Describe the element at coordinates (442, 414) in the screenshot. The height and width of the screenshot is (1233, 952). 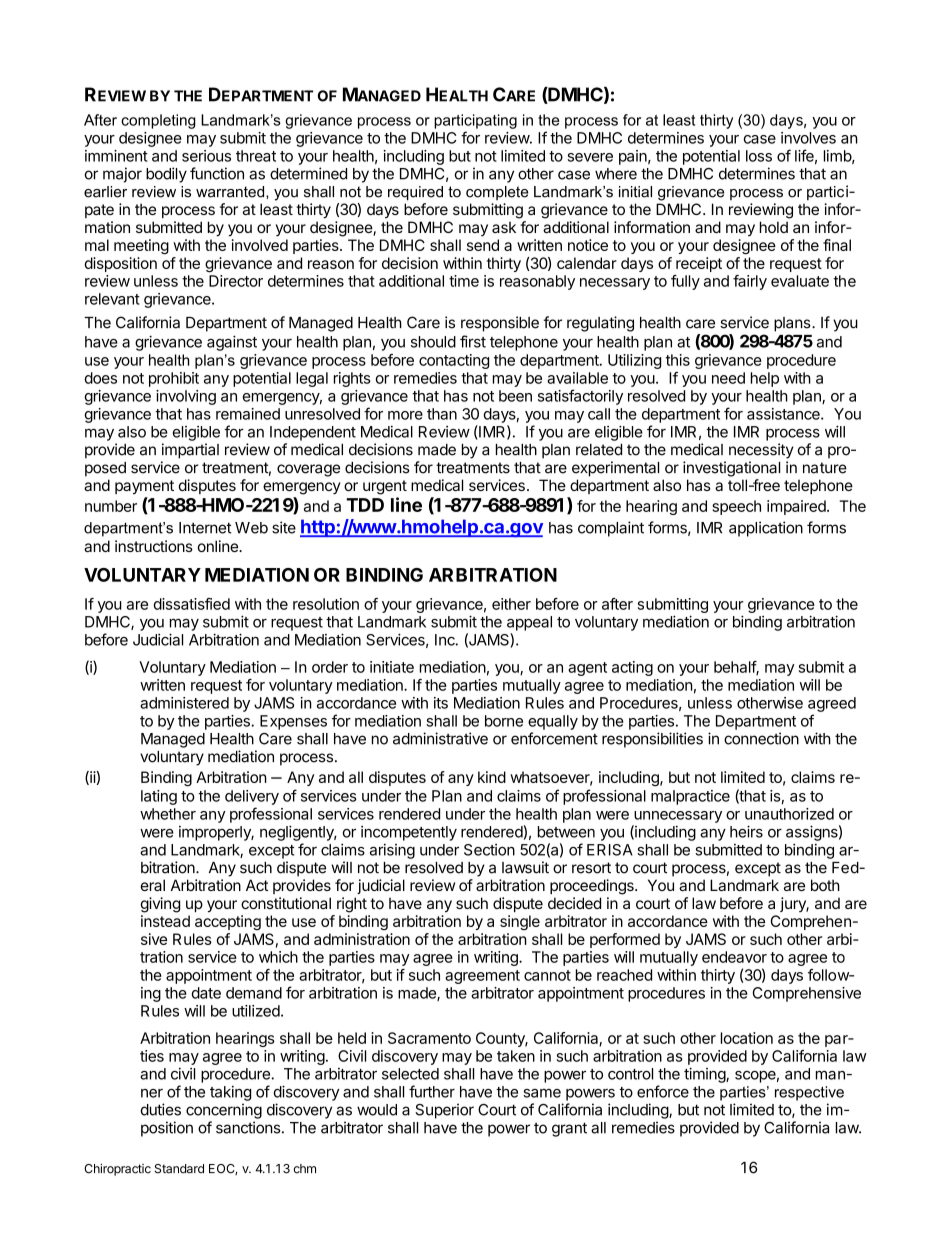
I see `than` at that location.
